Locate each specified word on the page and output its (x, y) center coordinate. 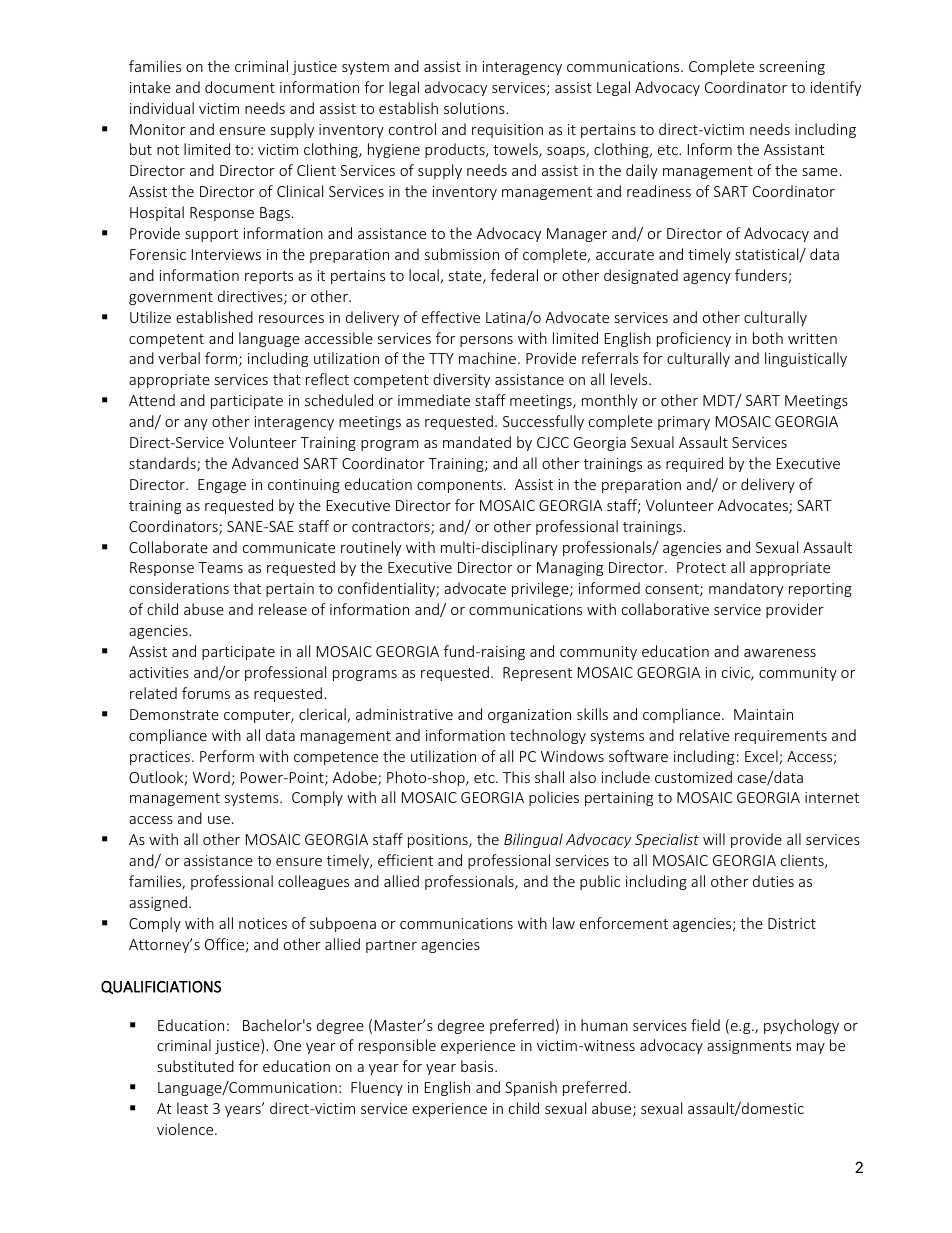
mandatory (746, 589)
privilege (541, 589)
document (240, 87)
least (192, 1108)
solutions (475, 108)
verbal (179, 358)
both (768, 338)
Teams (220, 567)
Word (211, 777)
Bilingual (533, 840)
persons (486, 341)
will (714, 839)
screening (792, 68)
